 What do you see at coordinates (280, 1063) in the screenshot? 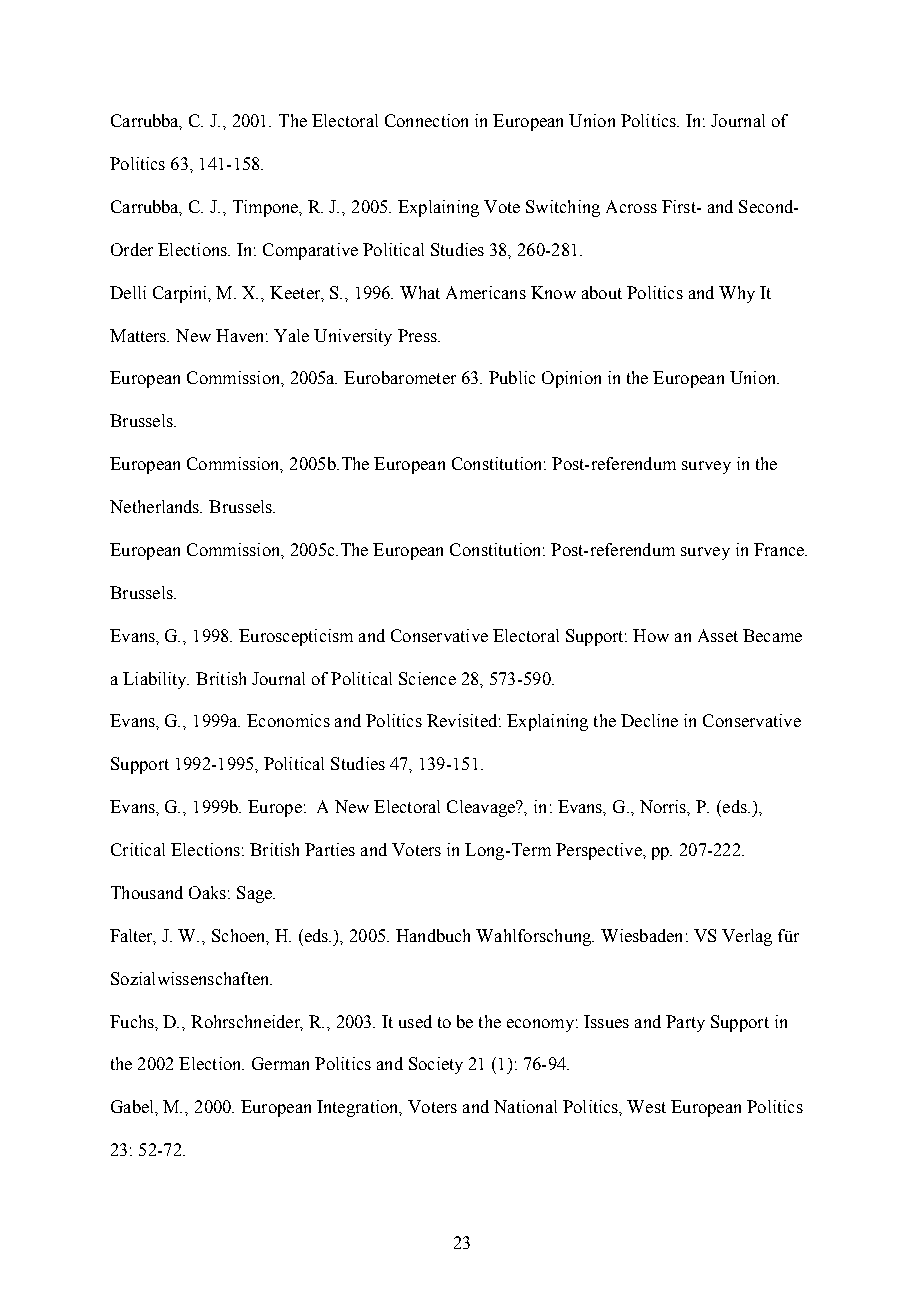
I see `German` at bounding box center [280, 1063].
